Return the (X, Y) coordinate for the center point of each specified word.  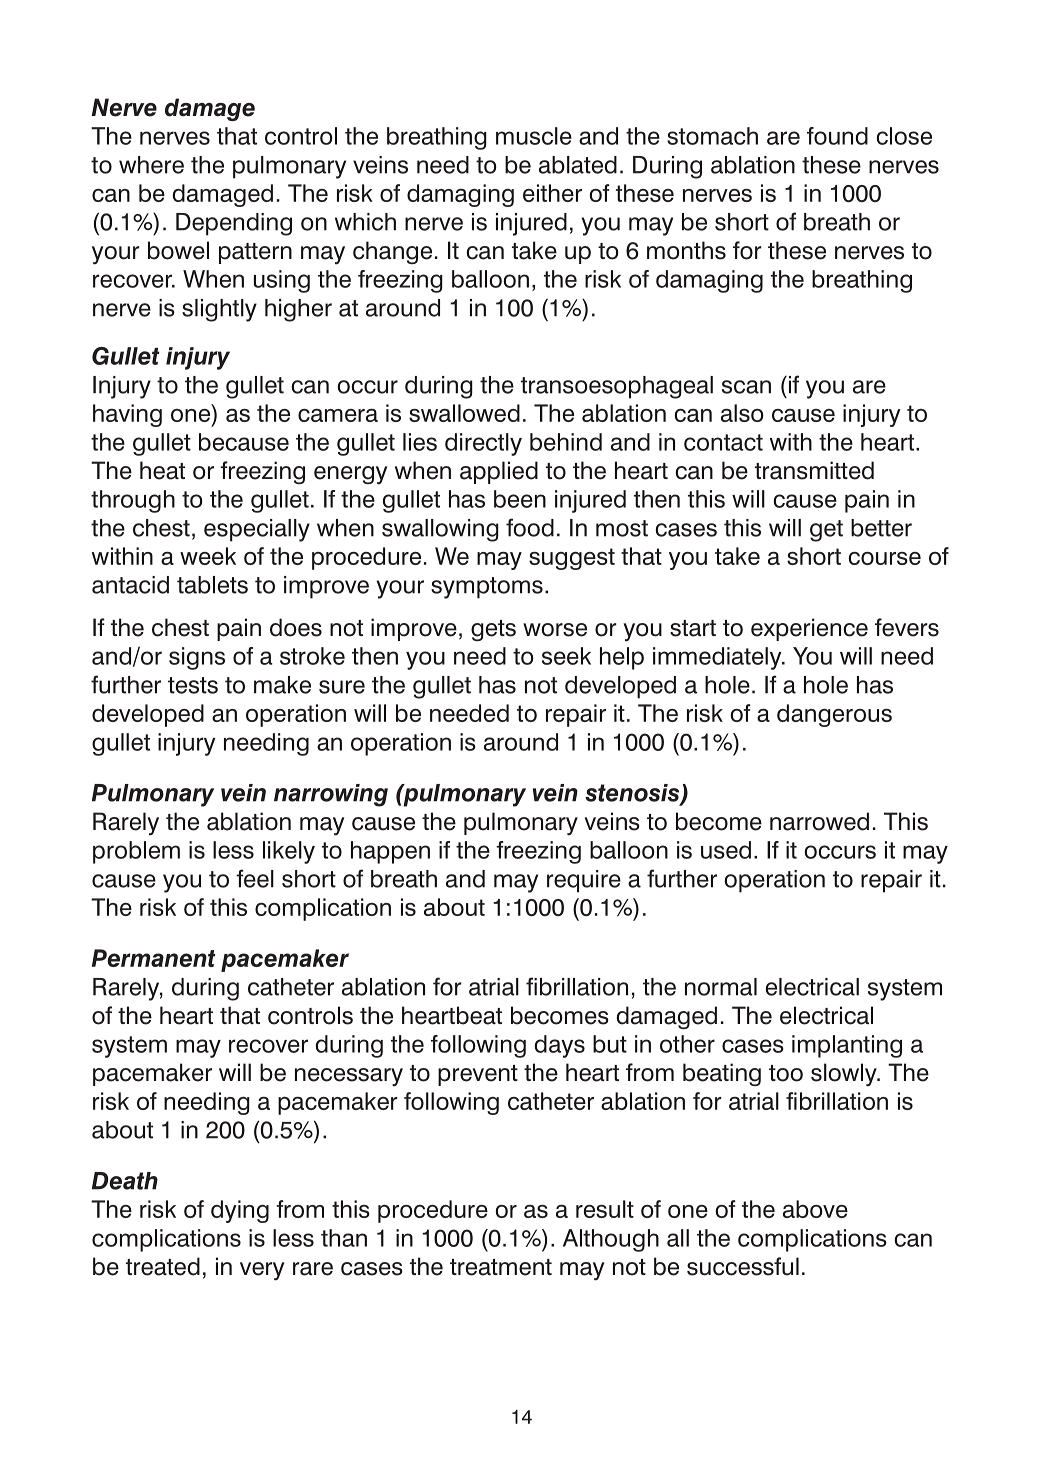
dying (240, 1211)
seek (566, 656)
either (552, 193)
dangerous (834, 715)
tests (193, 685)
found (837, 136)
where (151, 165)
